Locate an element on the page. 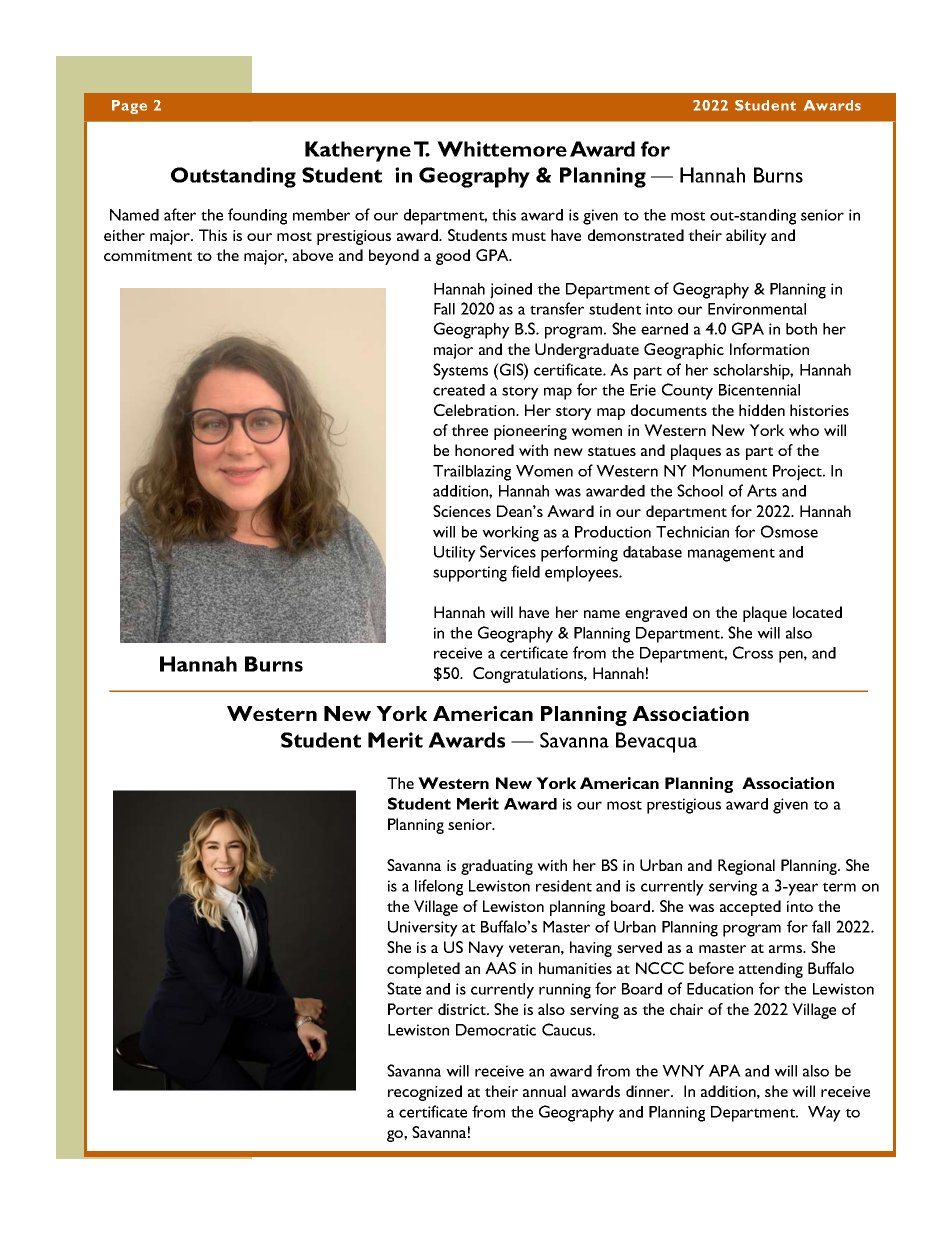 Image resolution: width=952 pixels, height=1233 pixels. Whittemore is located at coordinates (502, 149).
